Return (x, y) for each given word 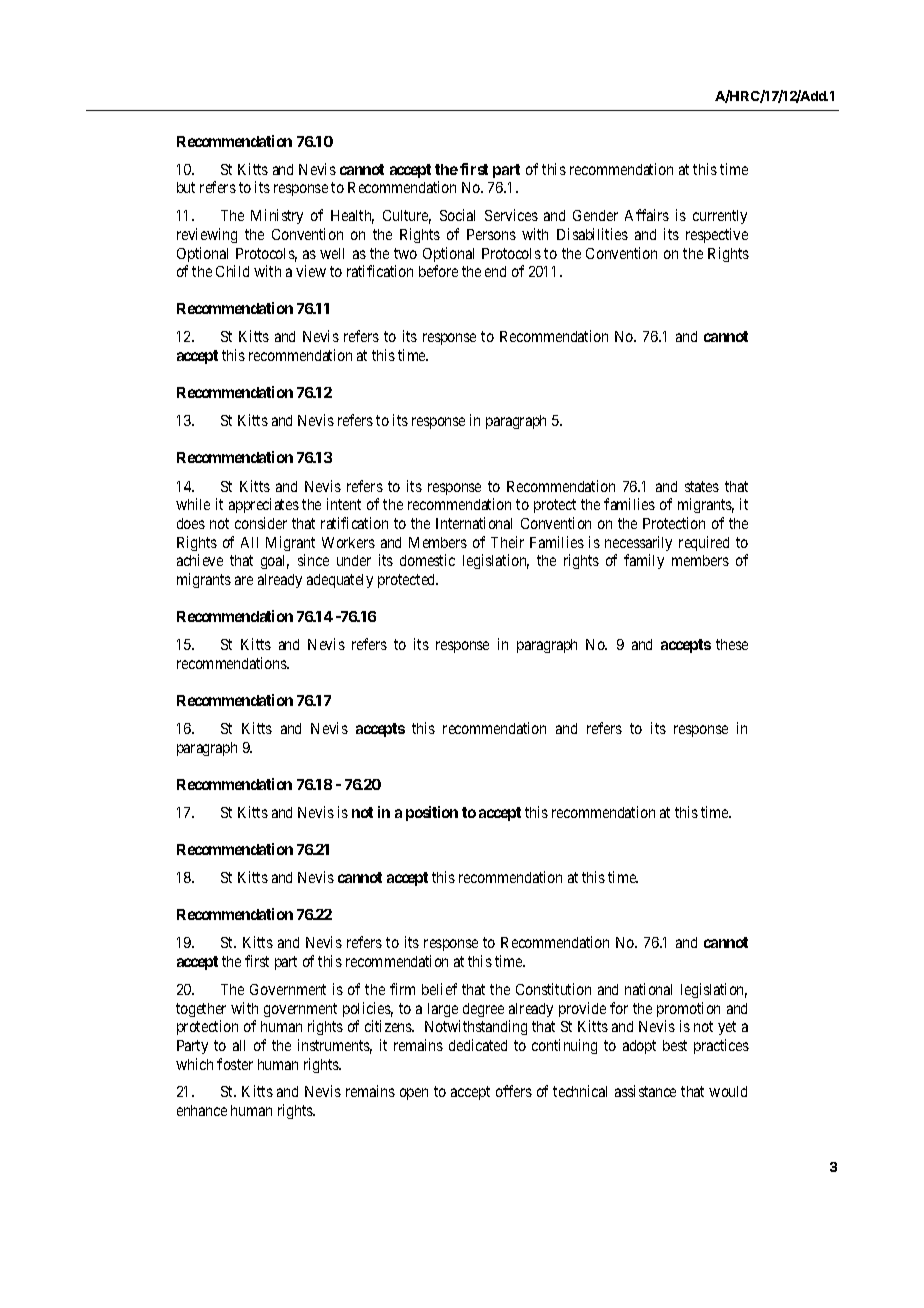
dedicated (478, 1045)
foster (235, 1064)
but (186, 187)
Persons (491, 234)
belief (439, 989)
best (675, 1045)
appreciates (264, 505)
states (702, 486)
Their (507, 542)
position (432, 813)
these (732, 644)
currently (720, 217)
